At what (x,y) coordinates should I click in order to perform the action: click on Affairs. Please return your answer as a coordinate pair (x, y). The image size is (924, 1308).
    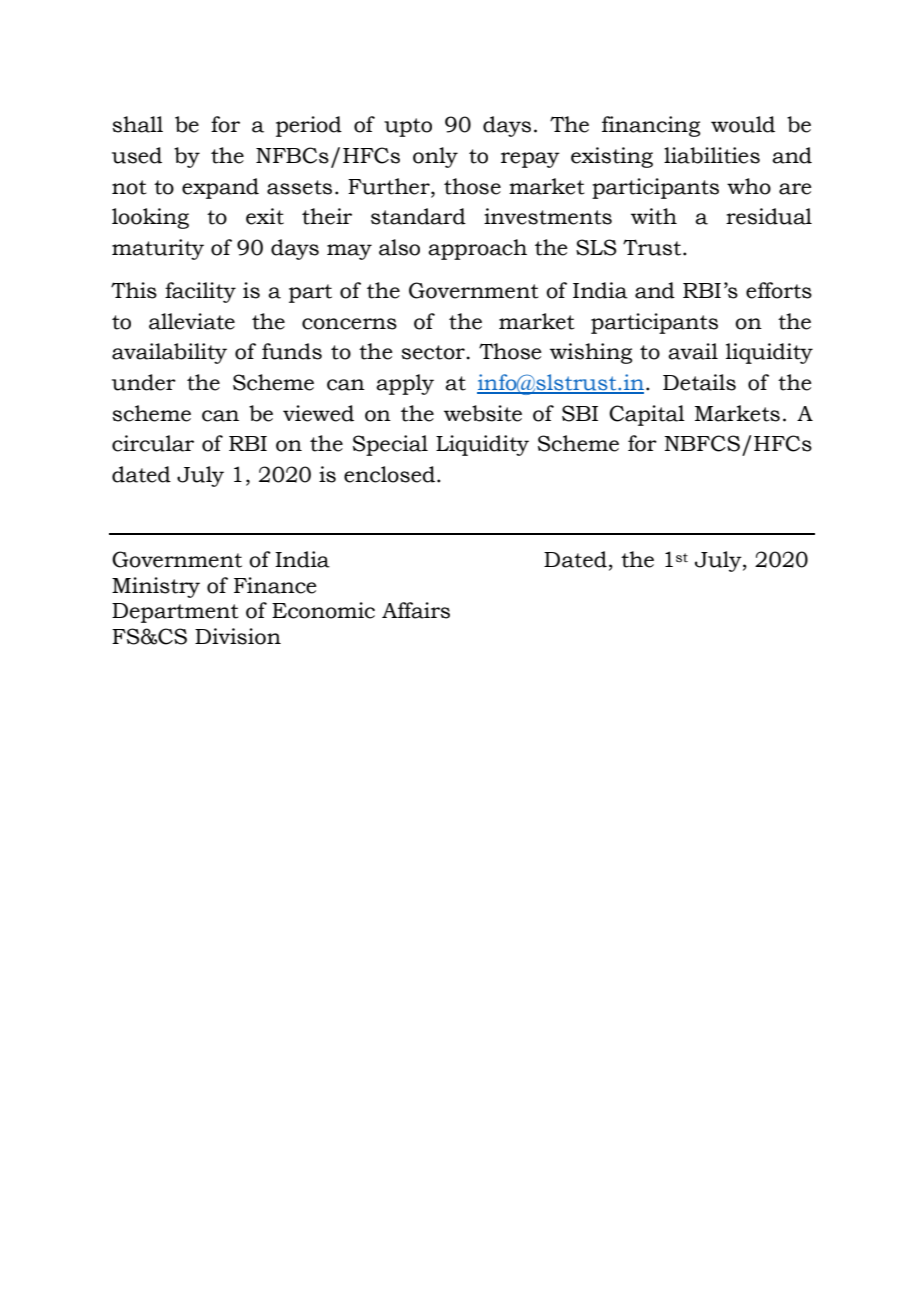
    Looking at the image, I should click on (416, 610).
